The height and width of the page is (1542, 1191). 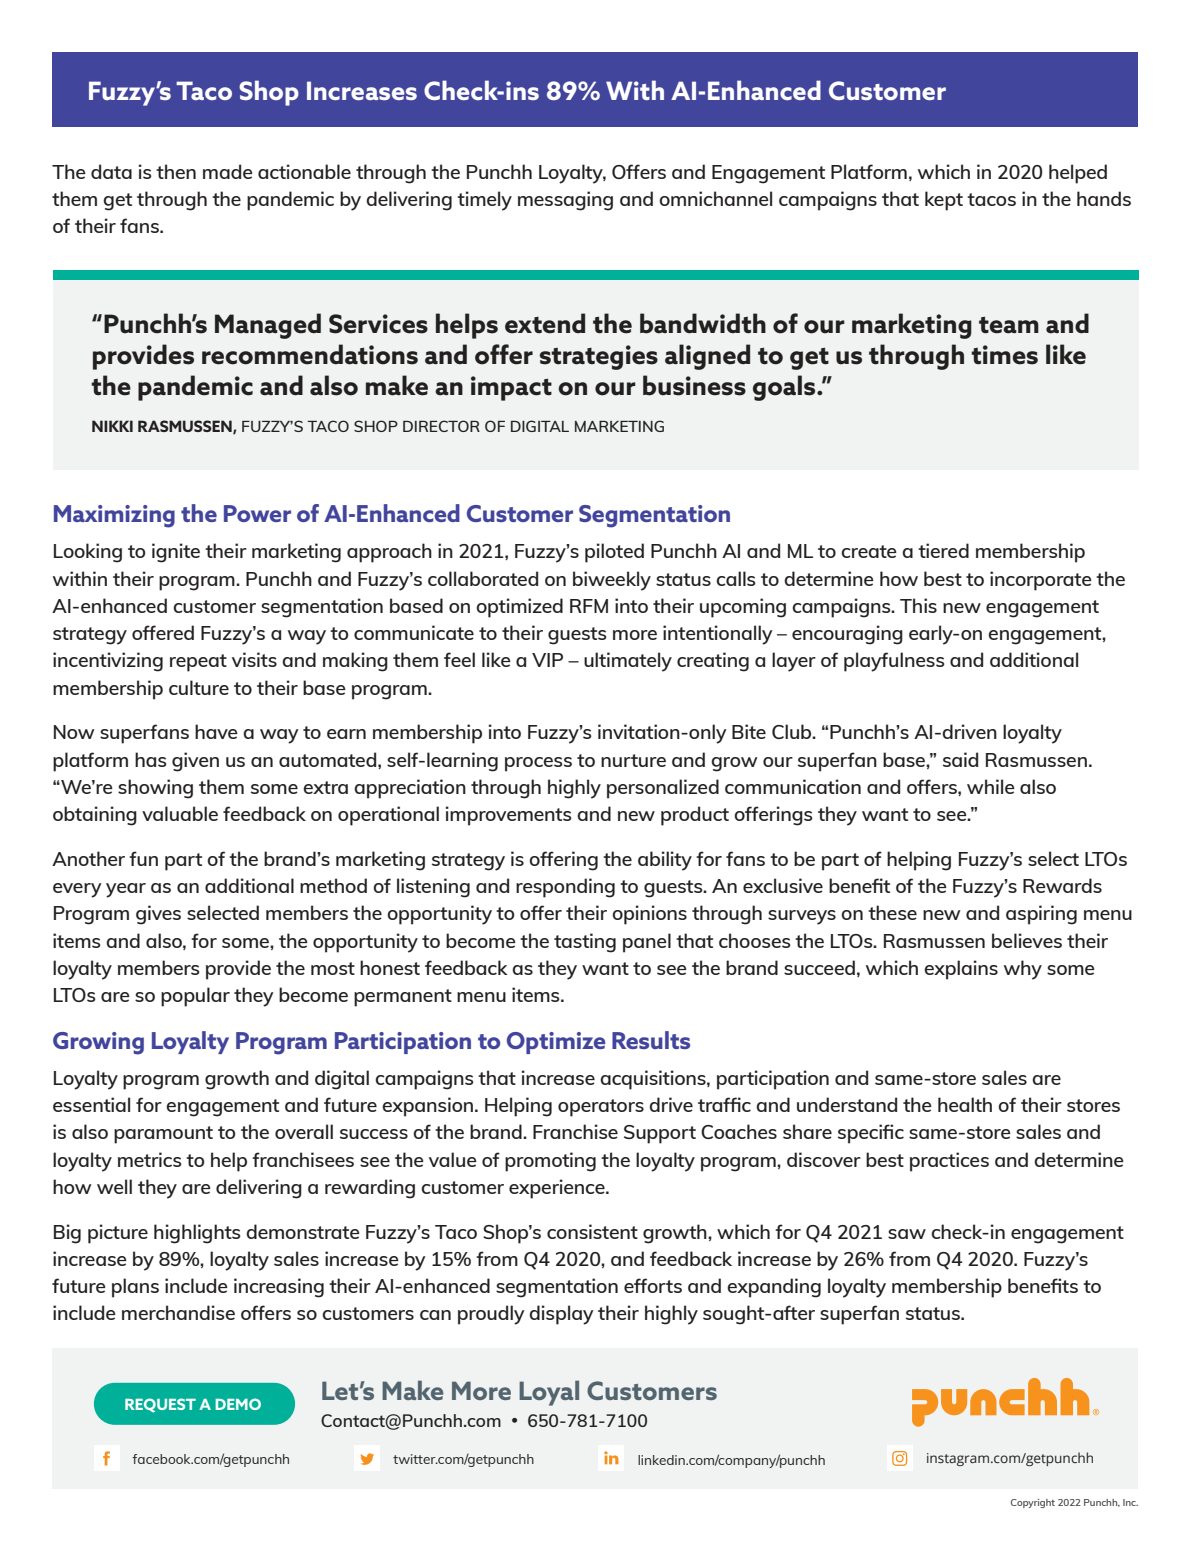 What do you see at coordinates (565, 201) in the page?
I see `messaging` at bounding box center [565, 201].
